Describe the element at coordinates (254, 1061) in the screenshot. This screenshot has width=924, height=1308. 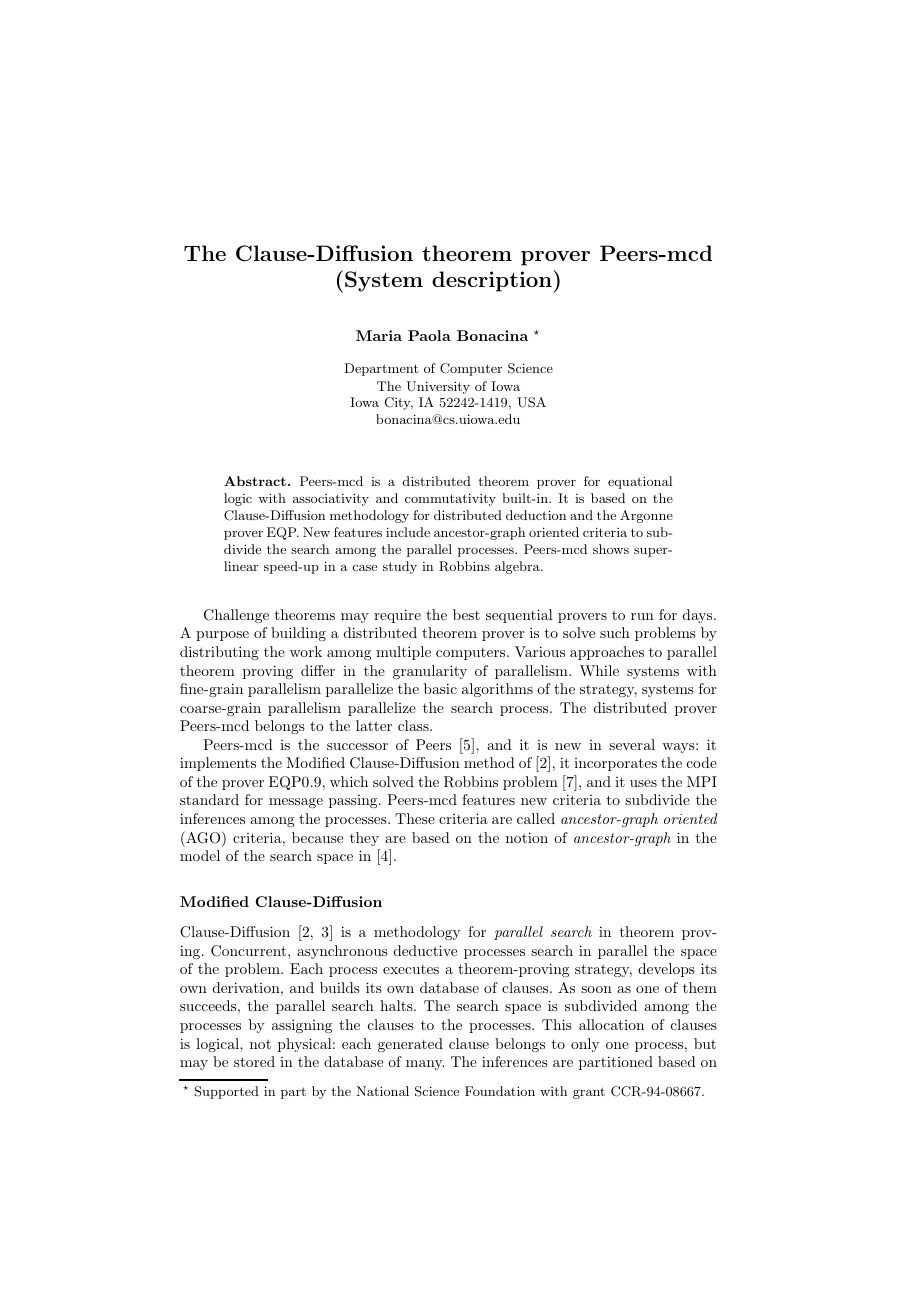
I see `stored` at that location.
